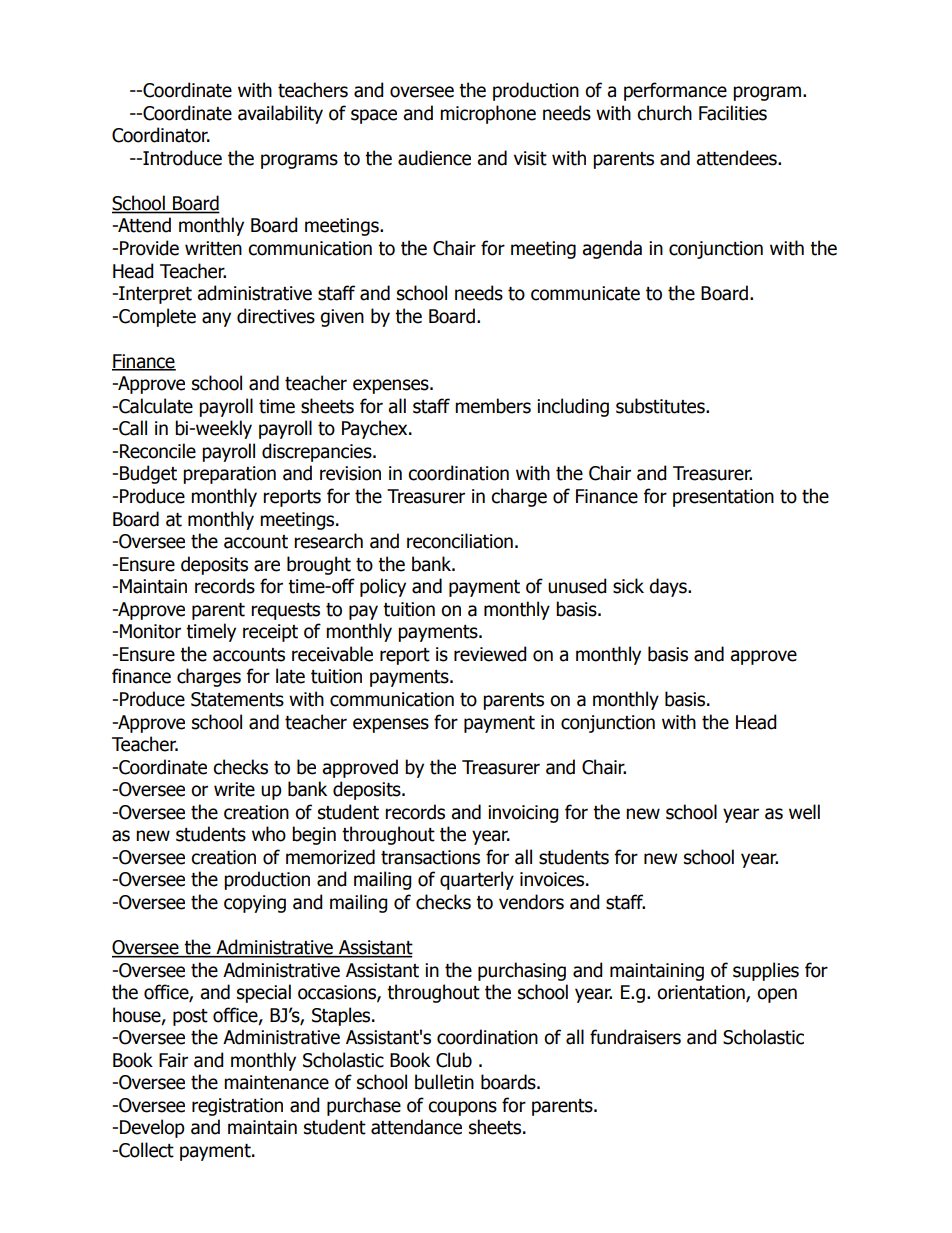 The width and height of the screenshot is (952, 1233). Describe the element at coordinates (733, 113) in the screenshot. I see `Facilities` at that location.
